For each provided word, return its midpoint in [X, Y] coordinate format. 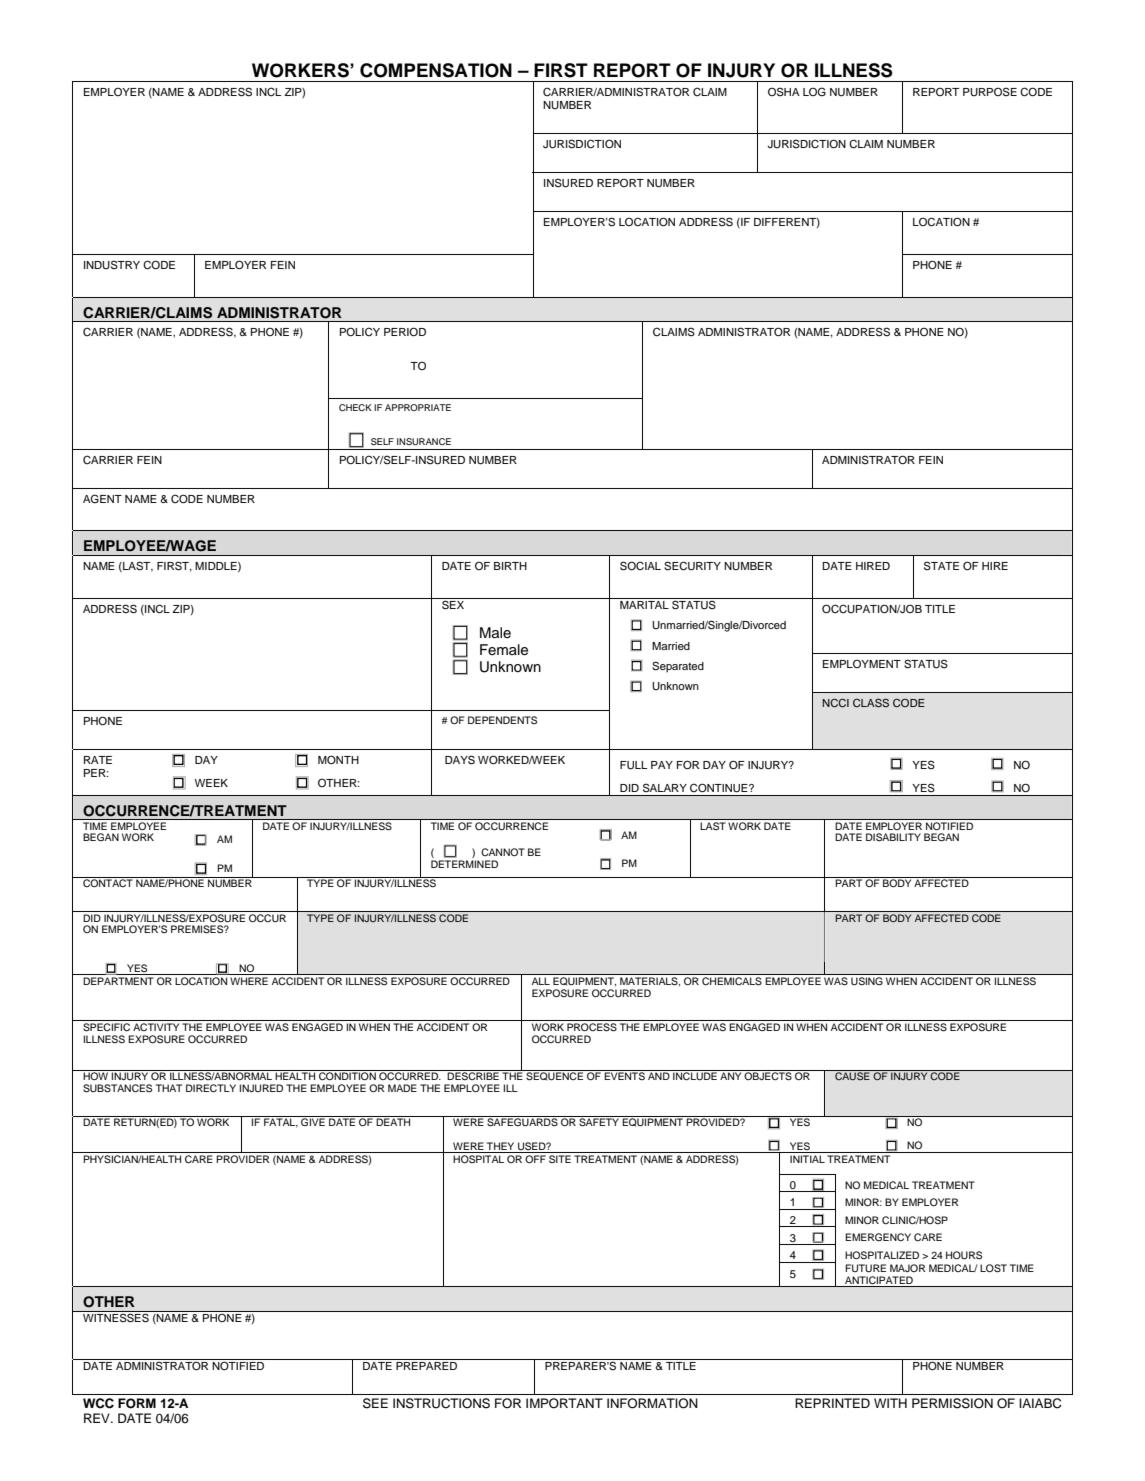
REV [98, 1418]
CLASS [871, 702]
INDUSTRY [112, 265]
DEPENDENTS [502, 720]
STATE [941, 566]
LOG [814, 92]
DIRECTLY [211, 1088]
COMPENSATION [436, 70]
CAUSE [852, 1075]
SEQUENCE [555, 1075]
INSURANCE [424, 441]
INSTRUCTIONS [441, 1403]
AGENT [102, 499]
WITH [890, 1403]
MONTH [338, 759]
